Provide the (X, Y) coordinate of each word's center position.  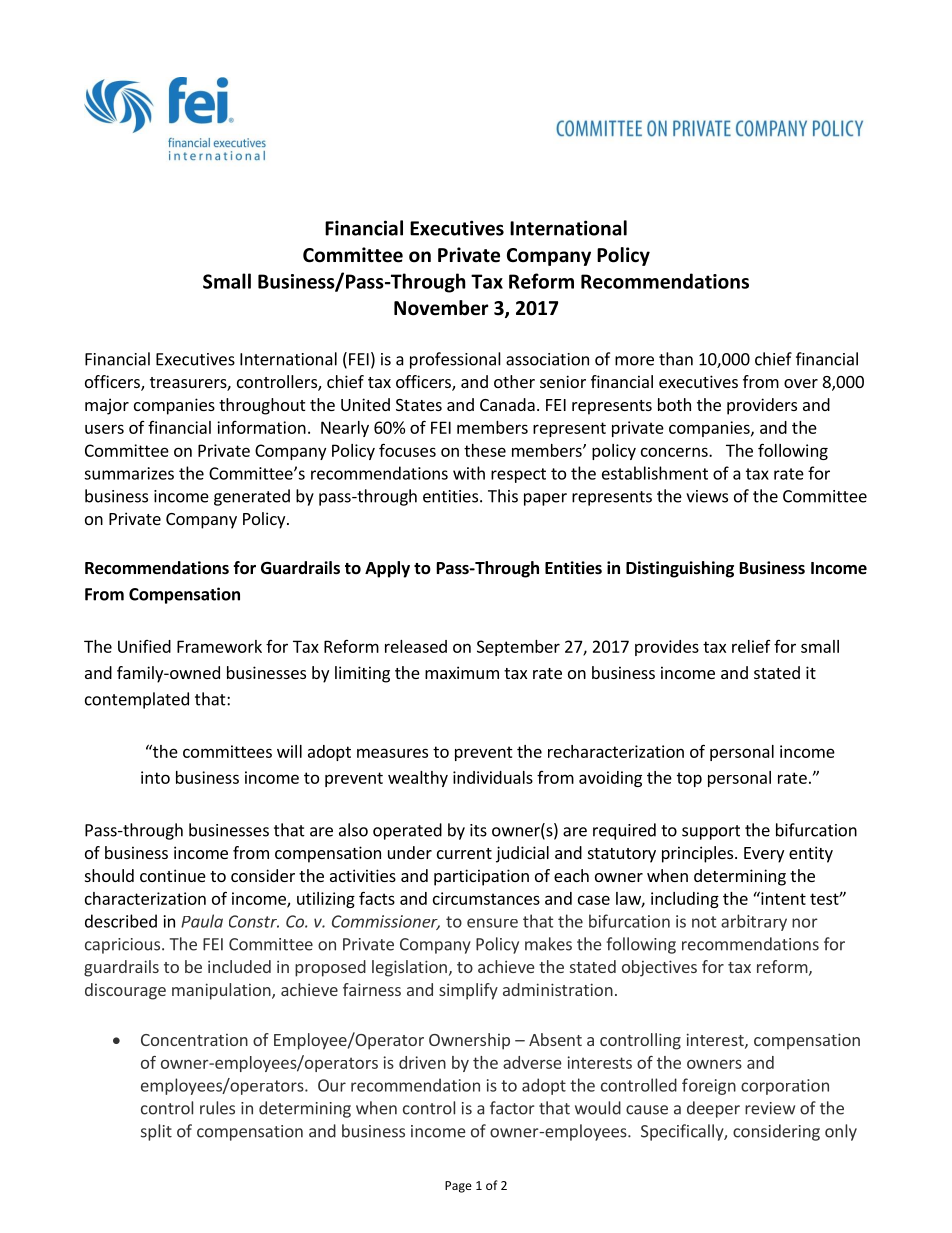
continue (173, 875)
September (518, 648)
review (770, 1108)
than (676, 359)
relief (751, 646)
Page (458, 1187)
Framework (219, 646)
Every (764, 855)
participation (481, 877)
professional (455, 360)
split (156, 1132)
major (107, 406)
